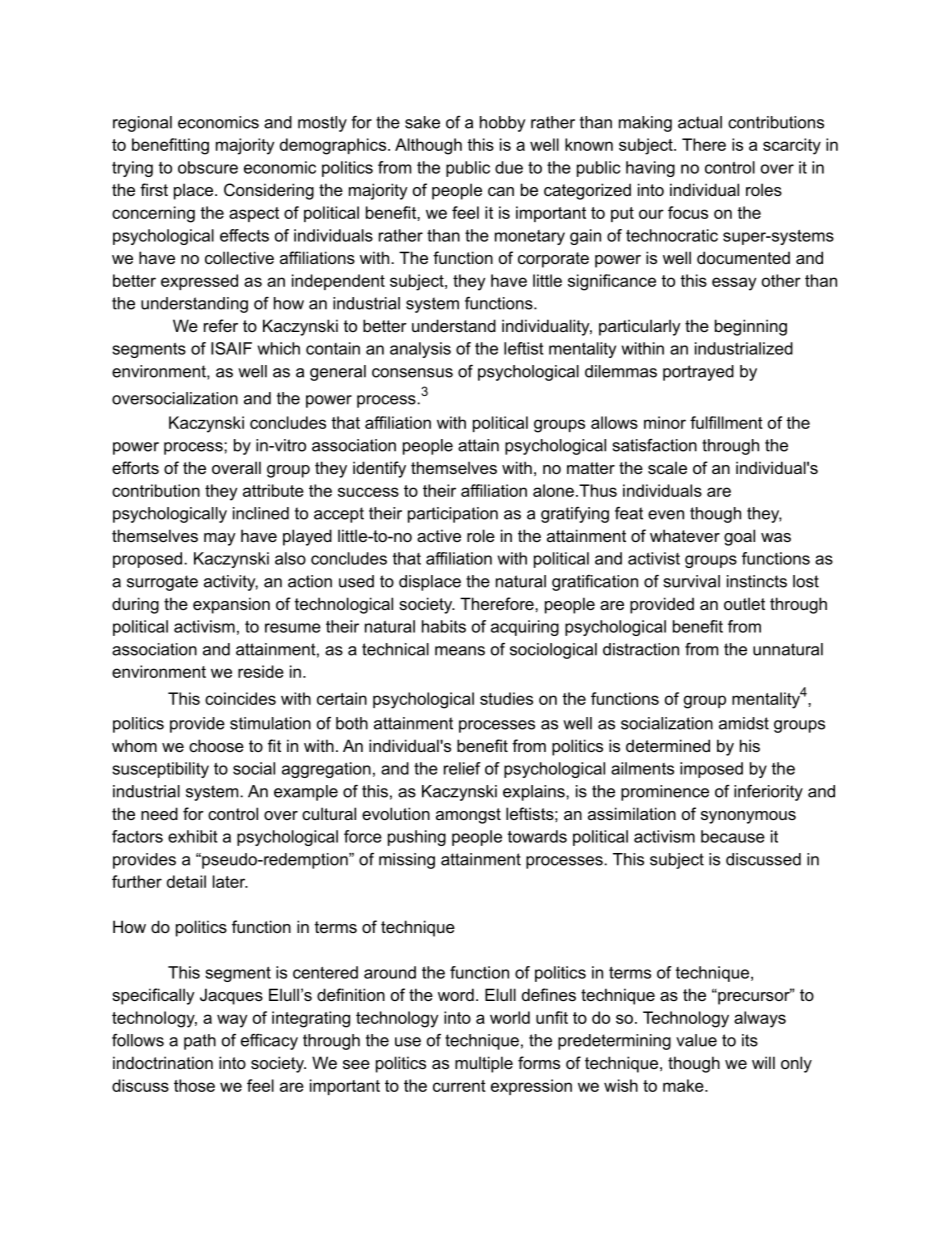 This document has width=952, height=1233. Describe the element at coordinates (192, 836) in the document. I see `exhibit` at that location.
